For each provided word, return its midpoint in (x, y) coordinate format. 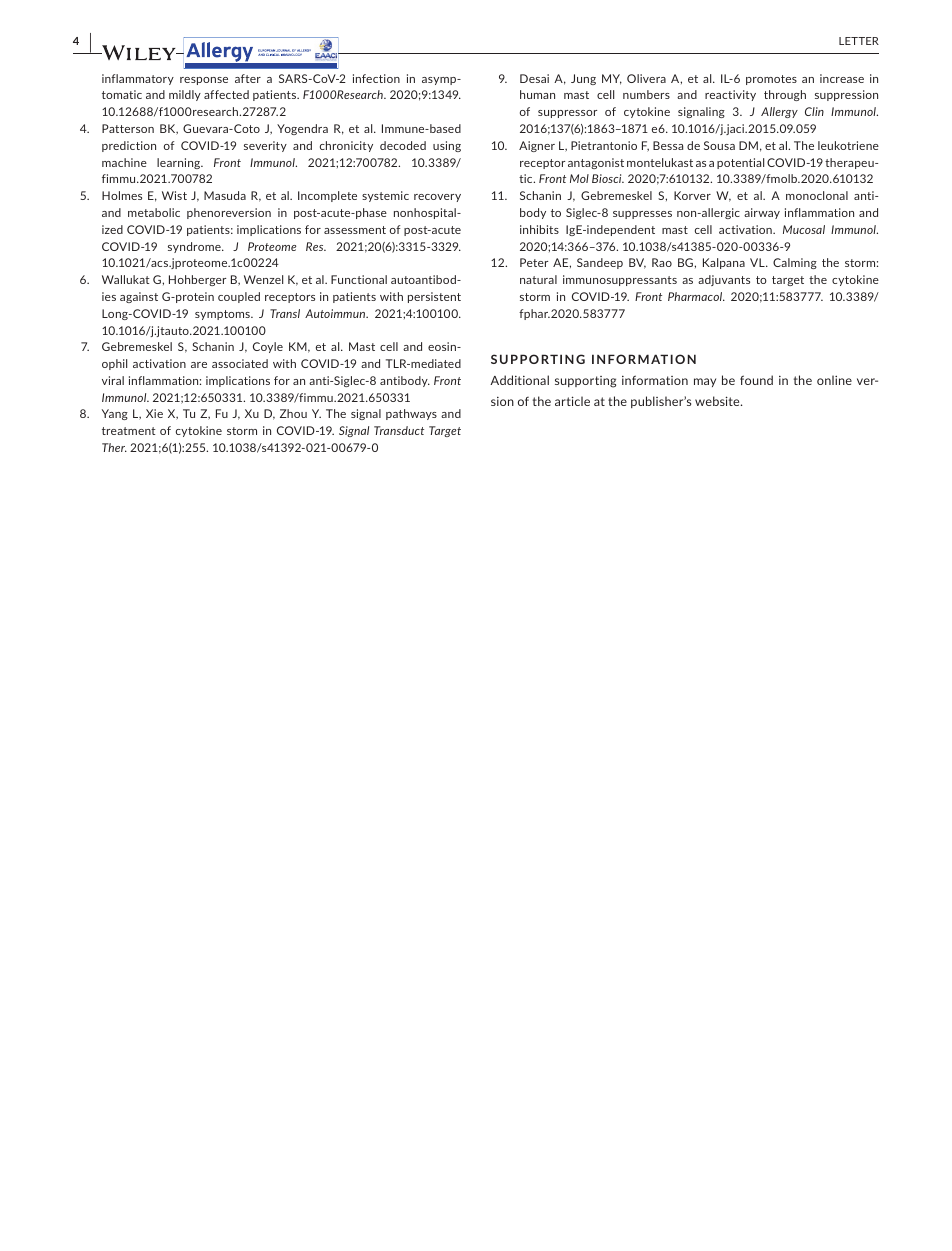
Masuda (225, 195)
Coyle (268, 347)
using (447, 146)
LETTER (859, 41)
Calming (795, 263)
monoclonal (817, 195)
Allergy (779, 112)
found (756, 380)
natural (538, 279)
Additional (519, 380)
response (204, 81)
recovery (437, 198)
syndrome (195, 247)
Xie (154, 413)
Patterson (128, 128)
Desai (534, 78)
